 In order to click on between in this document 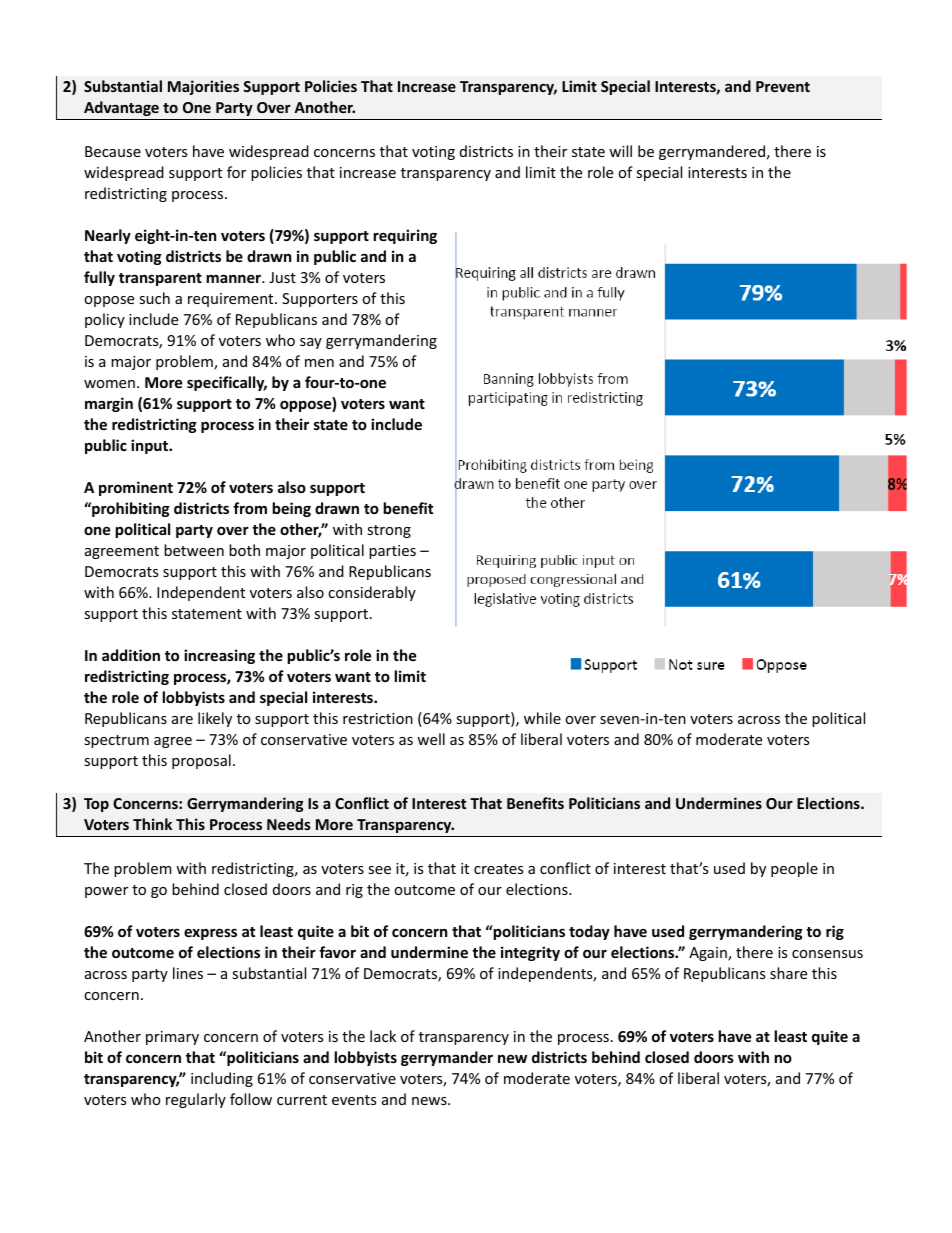, I will do `click(194, 550)`.
